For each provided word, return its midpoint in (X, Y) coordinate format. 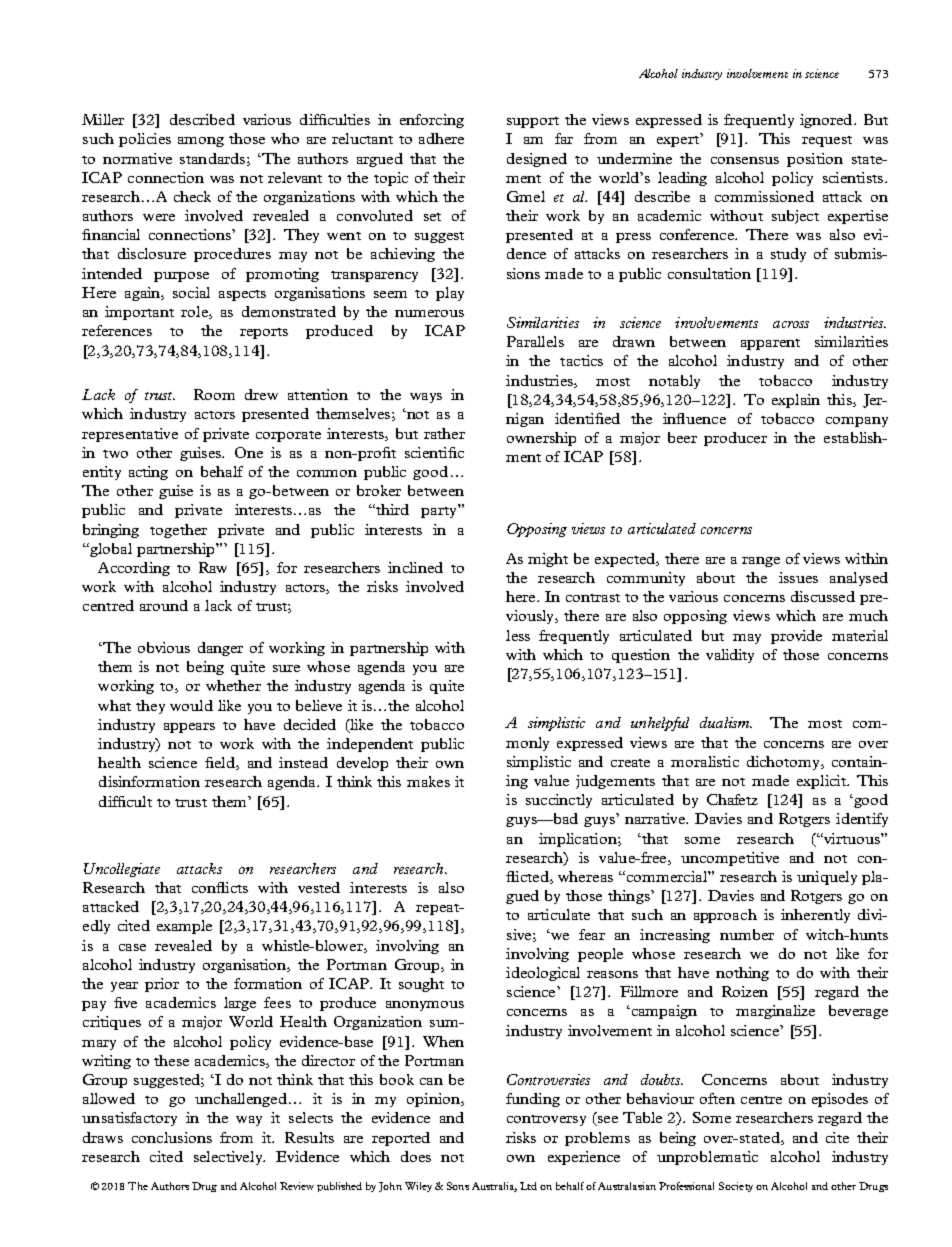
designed (537, 160)
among (201, 142)
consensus (745, 160)
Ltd (528, 1186)
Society (736, 1187)
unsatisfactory (129, 1119)
